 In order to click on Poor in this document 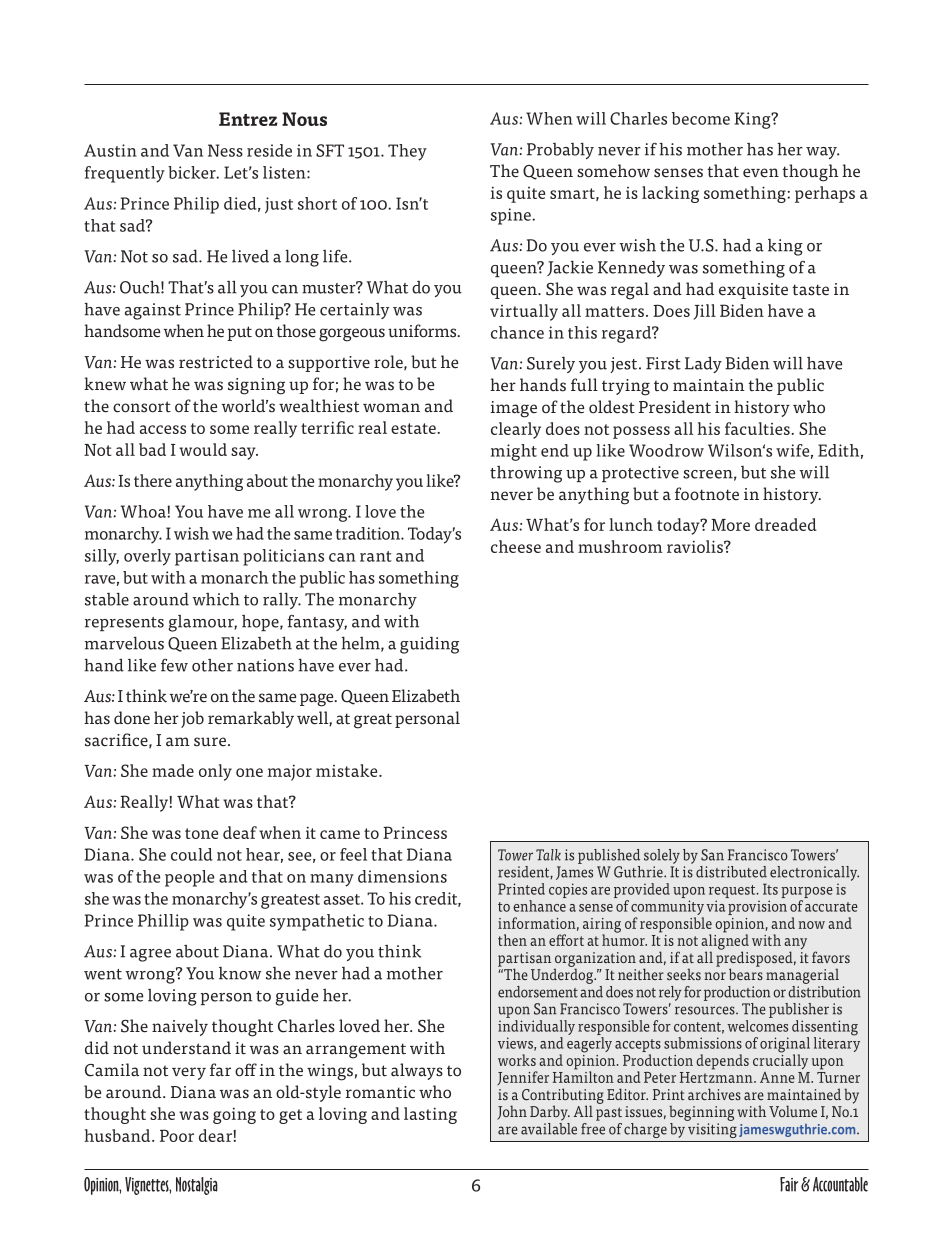, I will do `click(177, 1135)`.
